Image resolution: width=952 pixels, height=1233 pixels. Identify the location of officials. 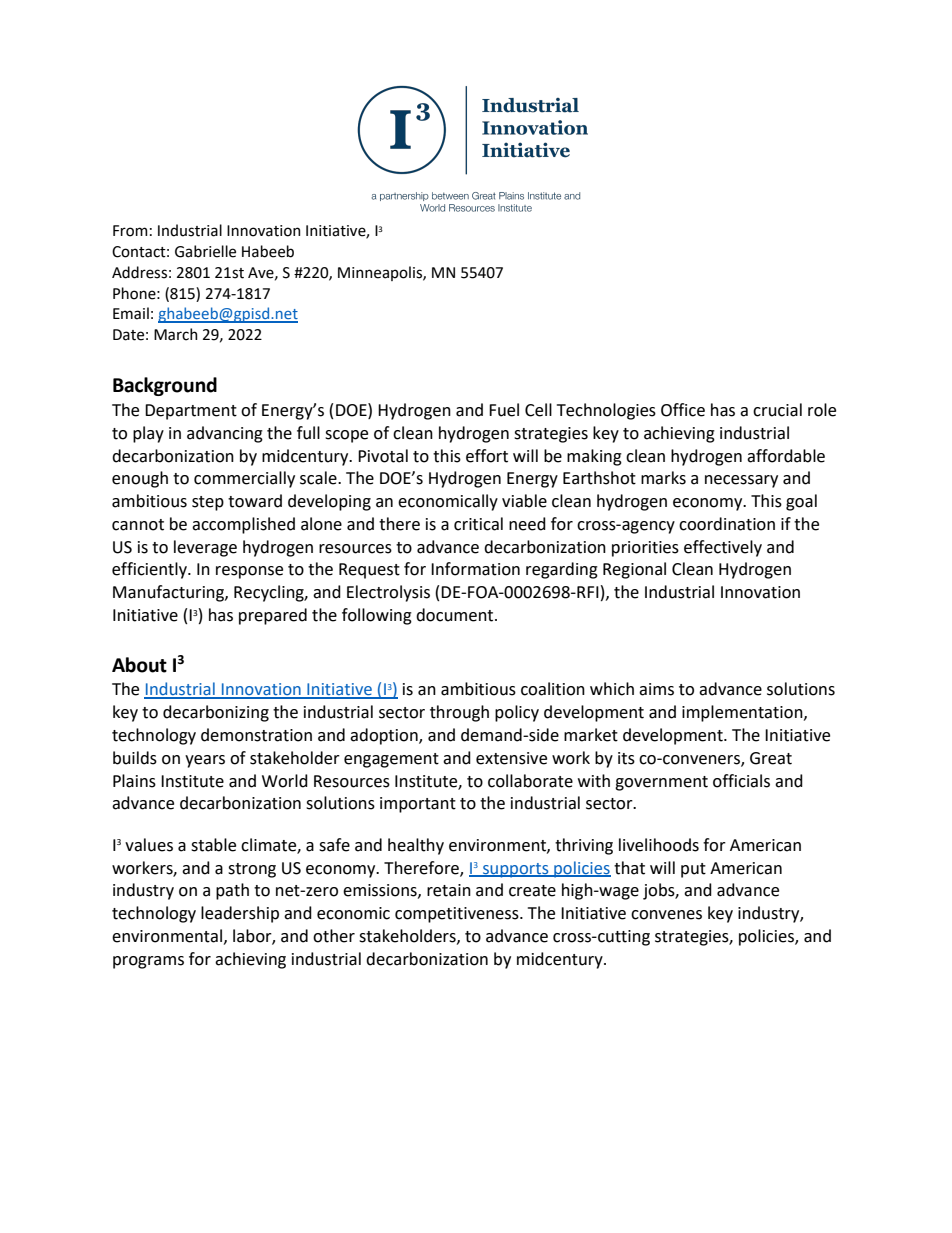
(741, 781).
